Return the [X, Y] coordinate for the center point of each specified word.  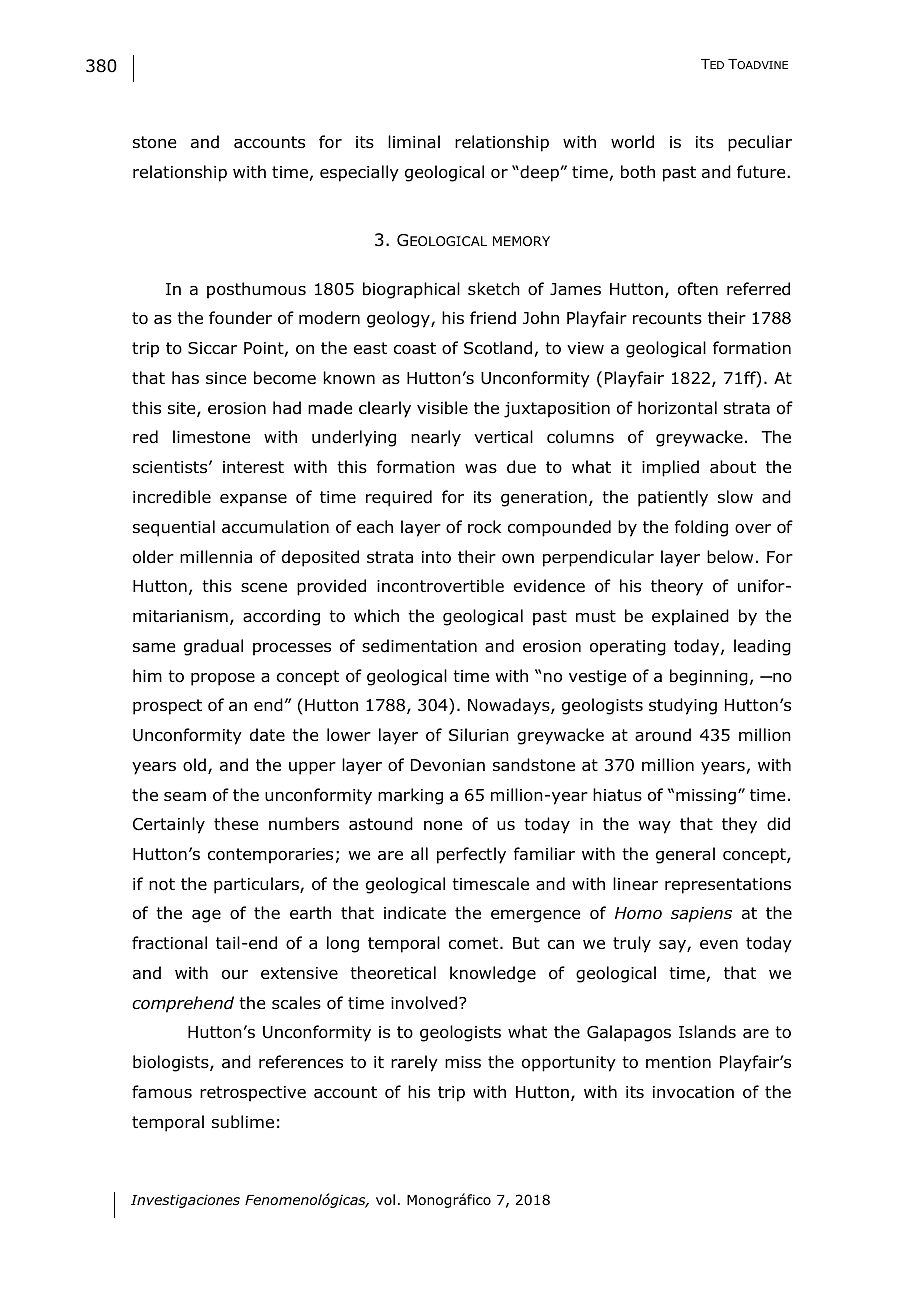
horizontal [677, 408]
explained [690, 617]
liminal [414, 142]
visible [442, 408]
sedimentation [419, 646]
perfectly [471, 855]
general [685, 855]
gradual [213, 647]
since [226, 378]
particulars [257, 885]
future [762, 172]
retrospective [253, 1094]
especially [359, 173]
